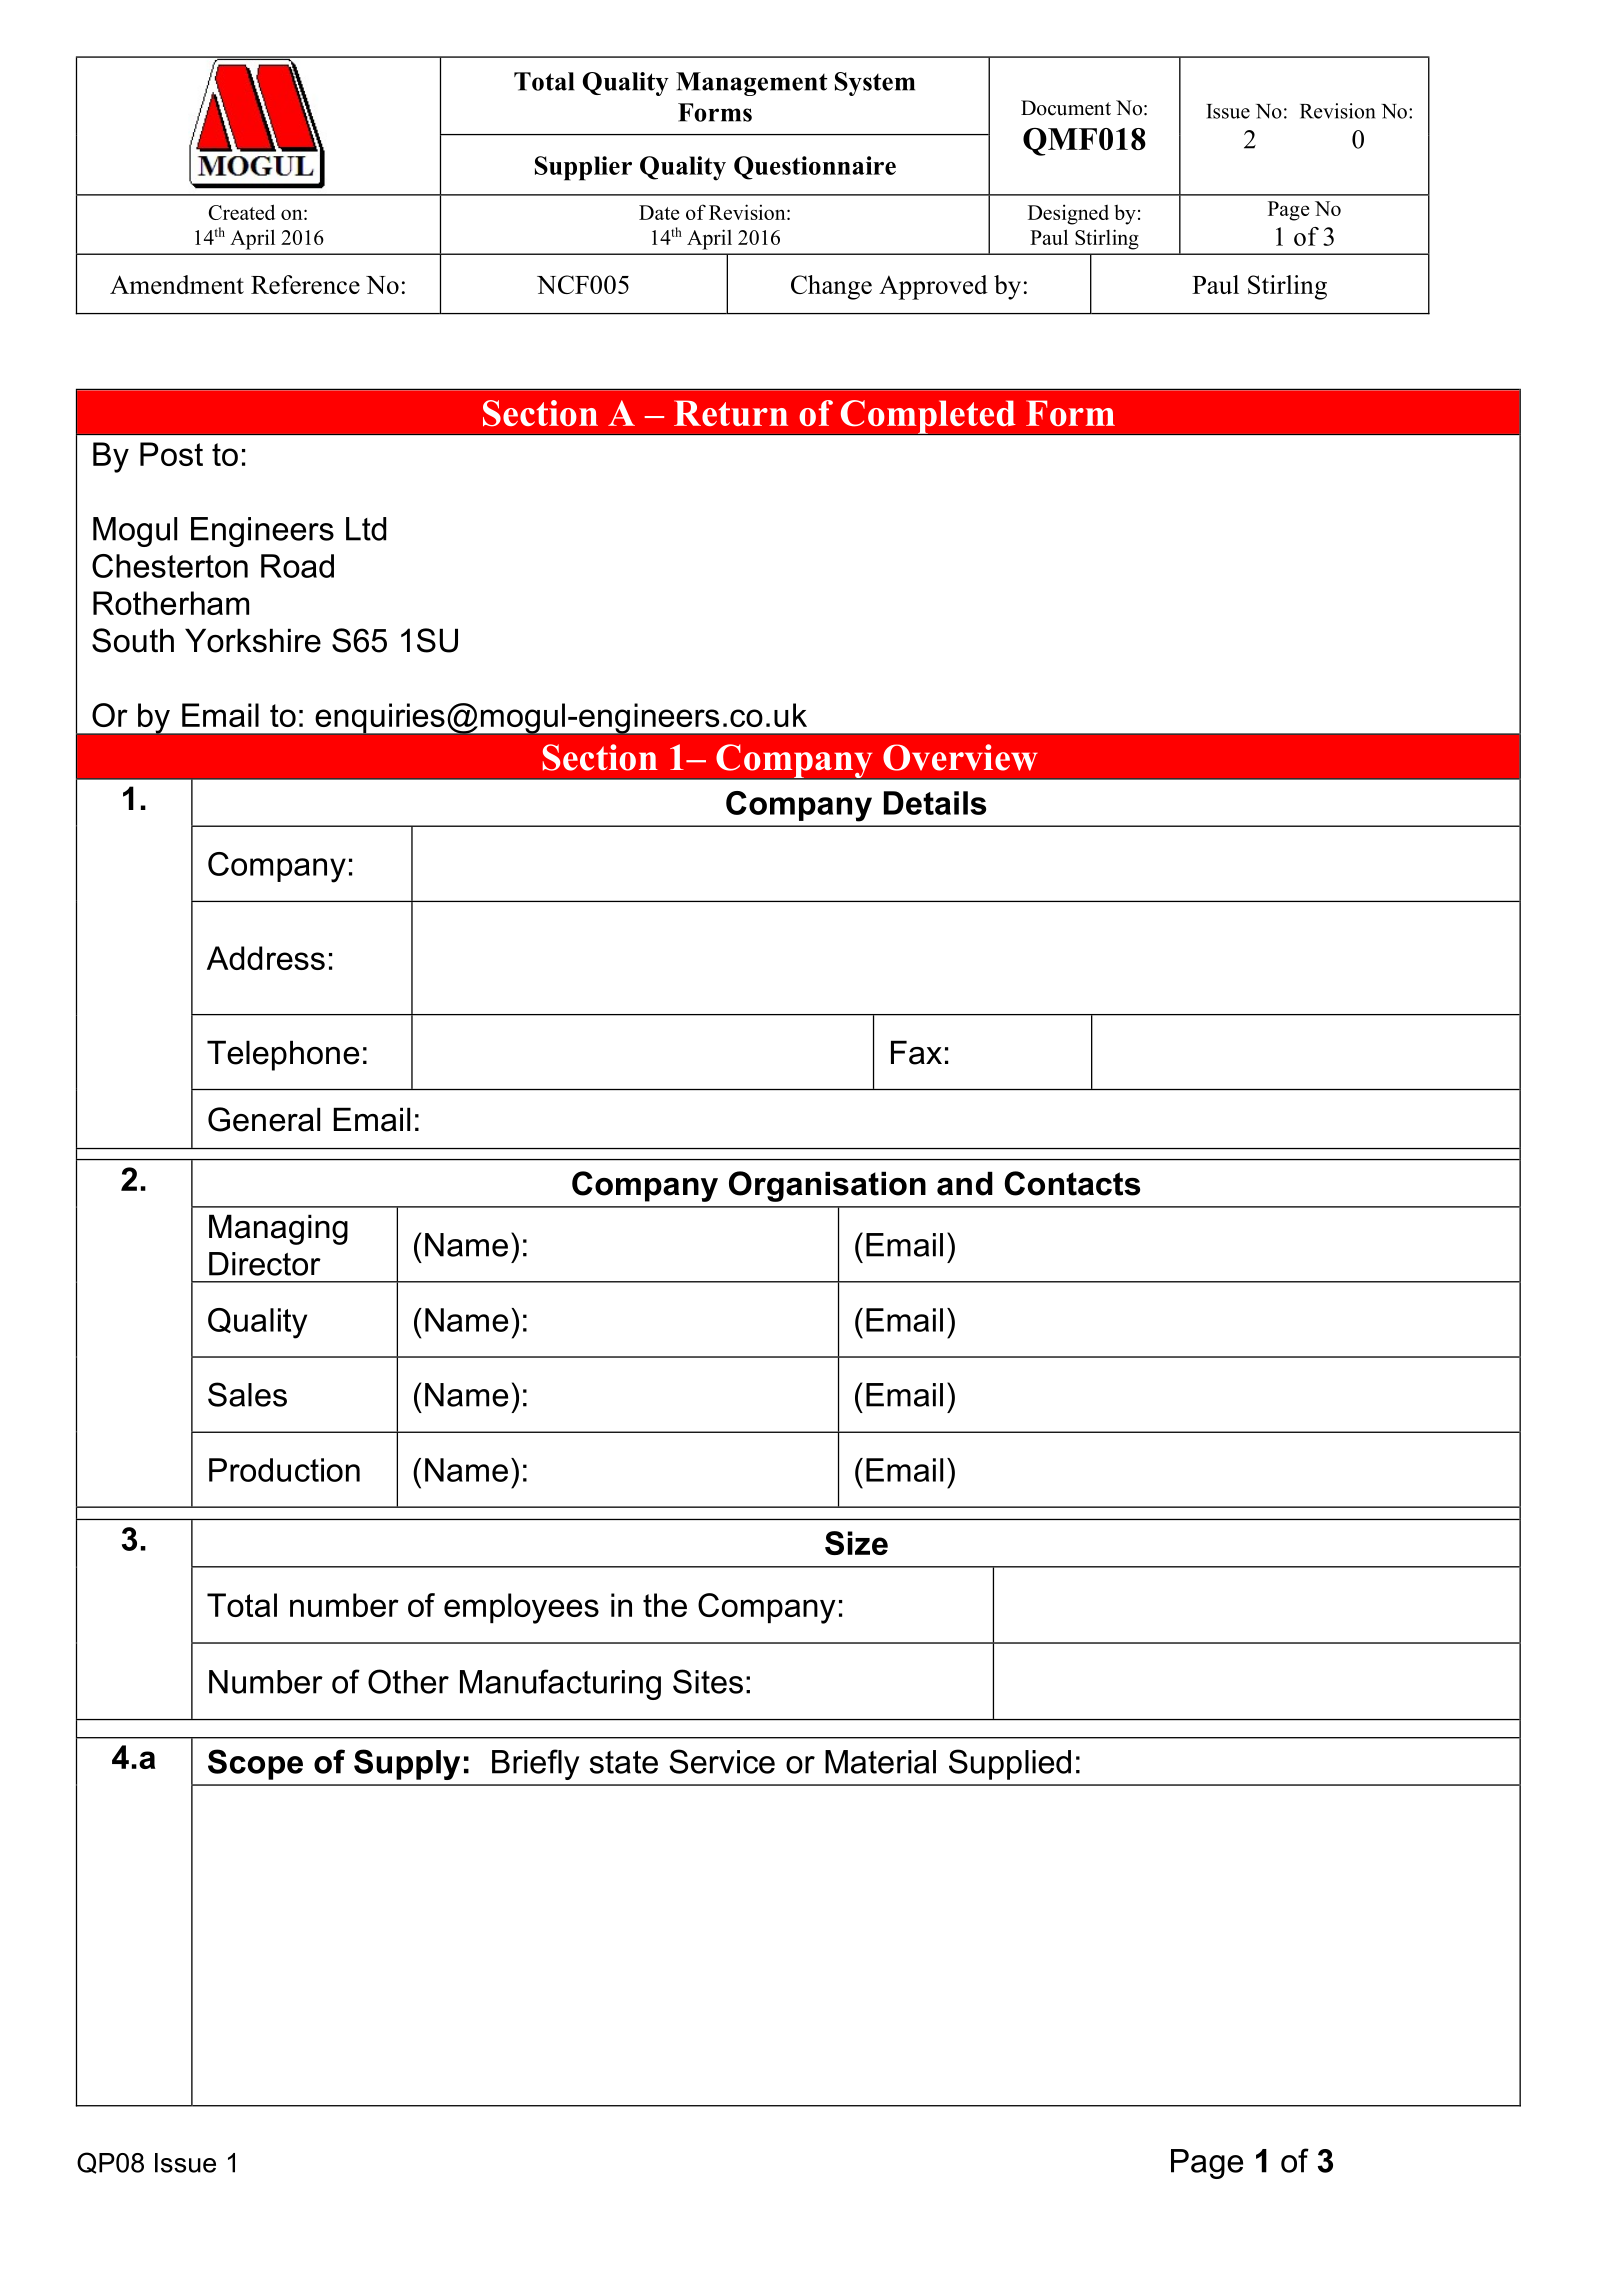 The height and width of the image is (2275, 1608). What do you see at coordinates (827, 1186) in the image?
I see `Organisation` at bounding box center [827, 1186].
